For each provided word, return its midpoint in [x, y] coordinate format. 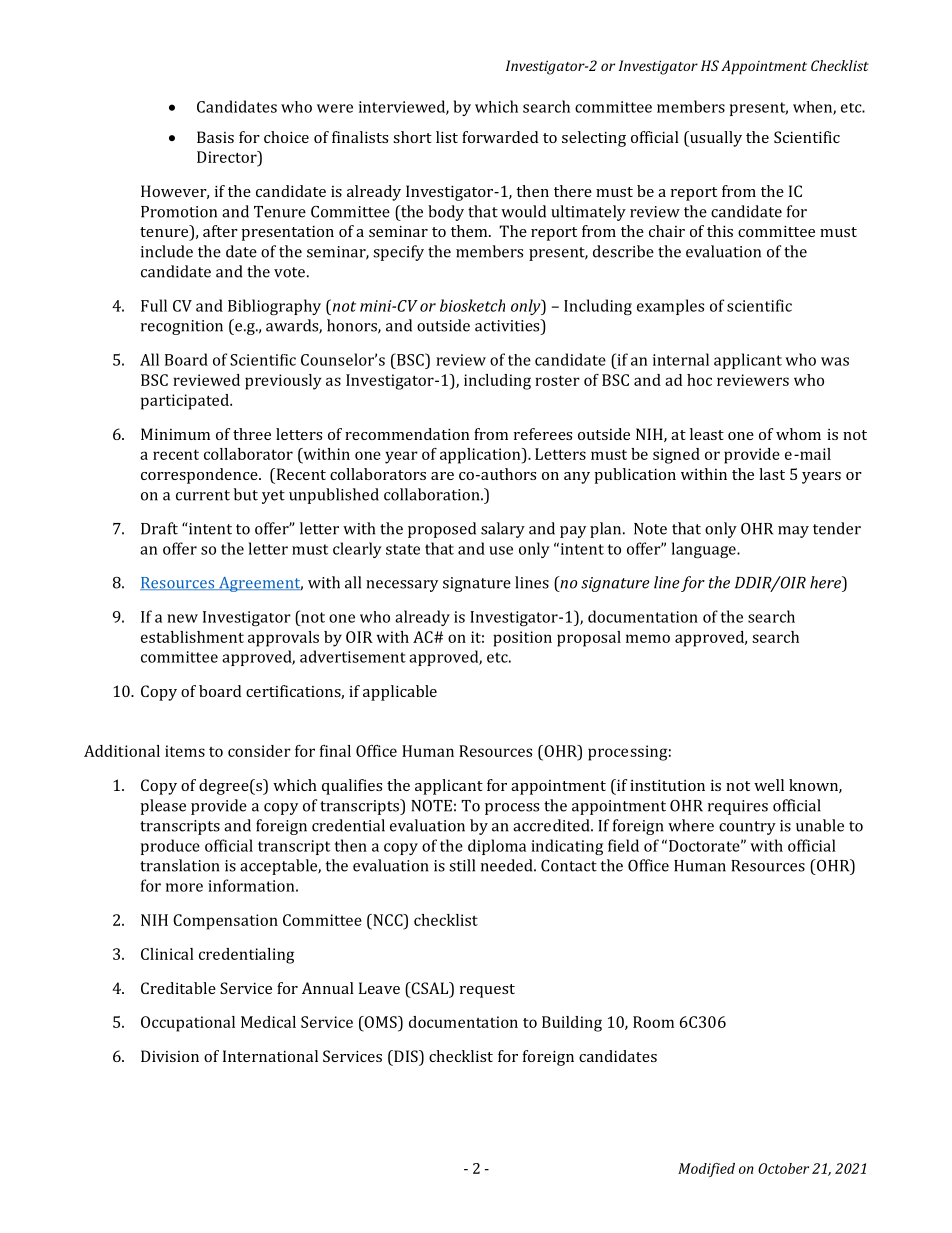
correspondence [200, 476]
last [772, 474]
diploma [497, 847]
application [481, 456]
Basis [215, 137]
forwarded [500, 137]
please [163, 807]
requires [738, 807]
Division [170, 1056]
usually [715, 139]
